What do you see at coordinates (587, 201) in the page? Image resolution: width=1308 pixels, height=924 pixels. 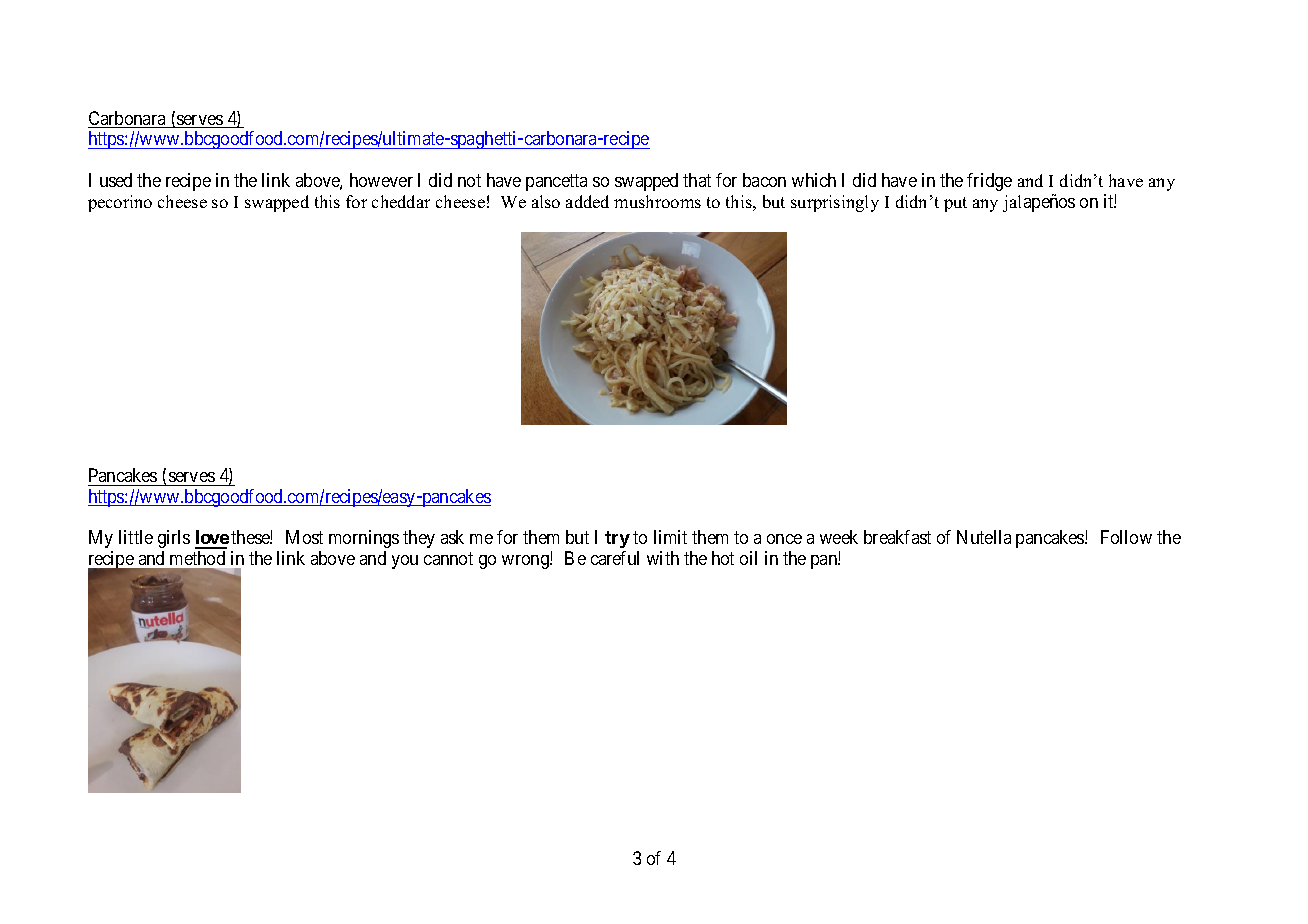 I see `added` at bounding box center [587, 201].
